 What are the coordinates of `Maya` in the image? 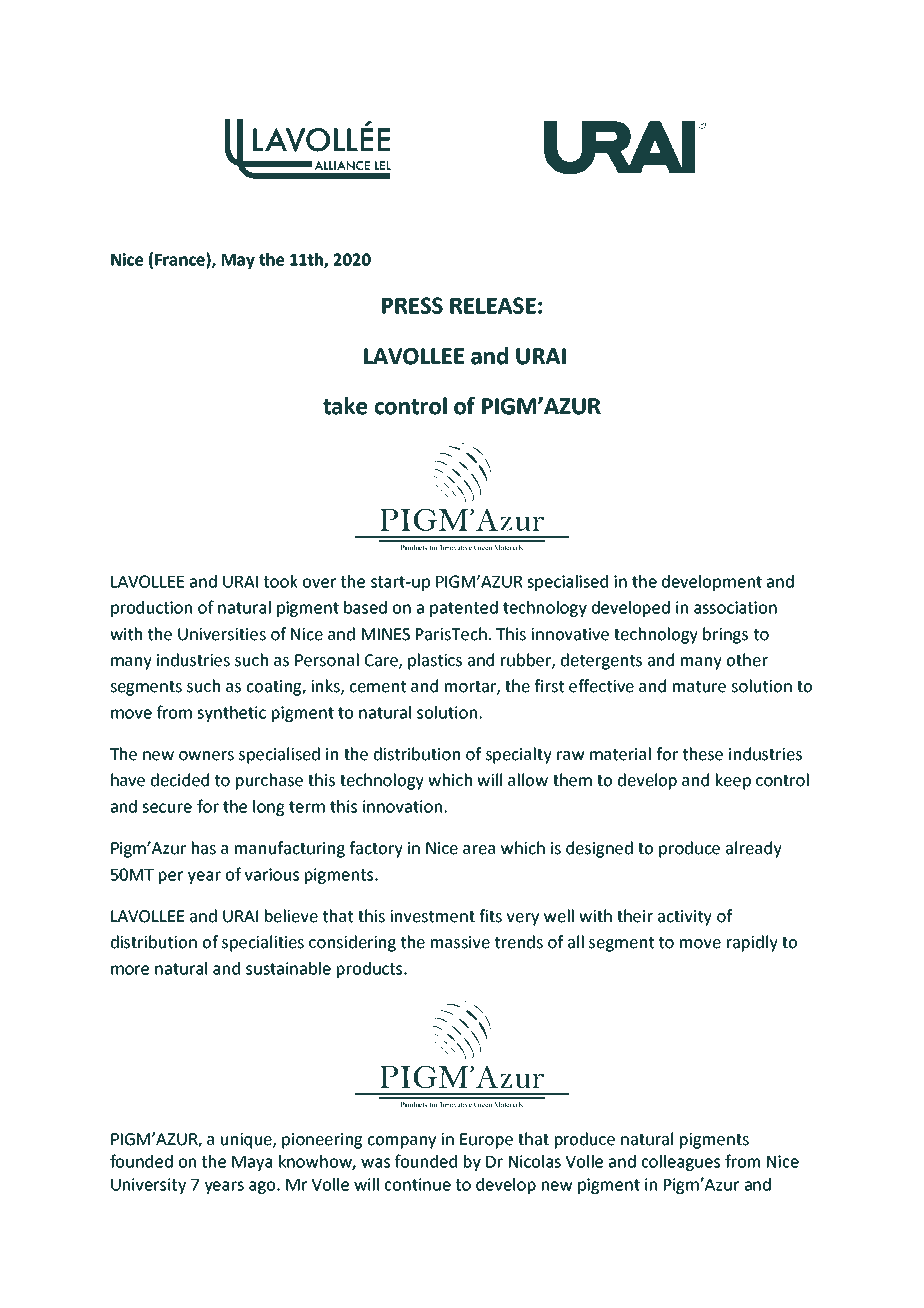 It's located at (252, 1163).
